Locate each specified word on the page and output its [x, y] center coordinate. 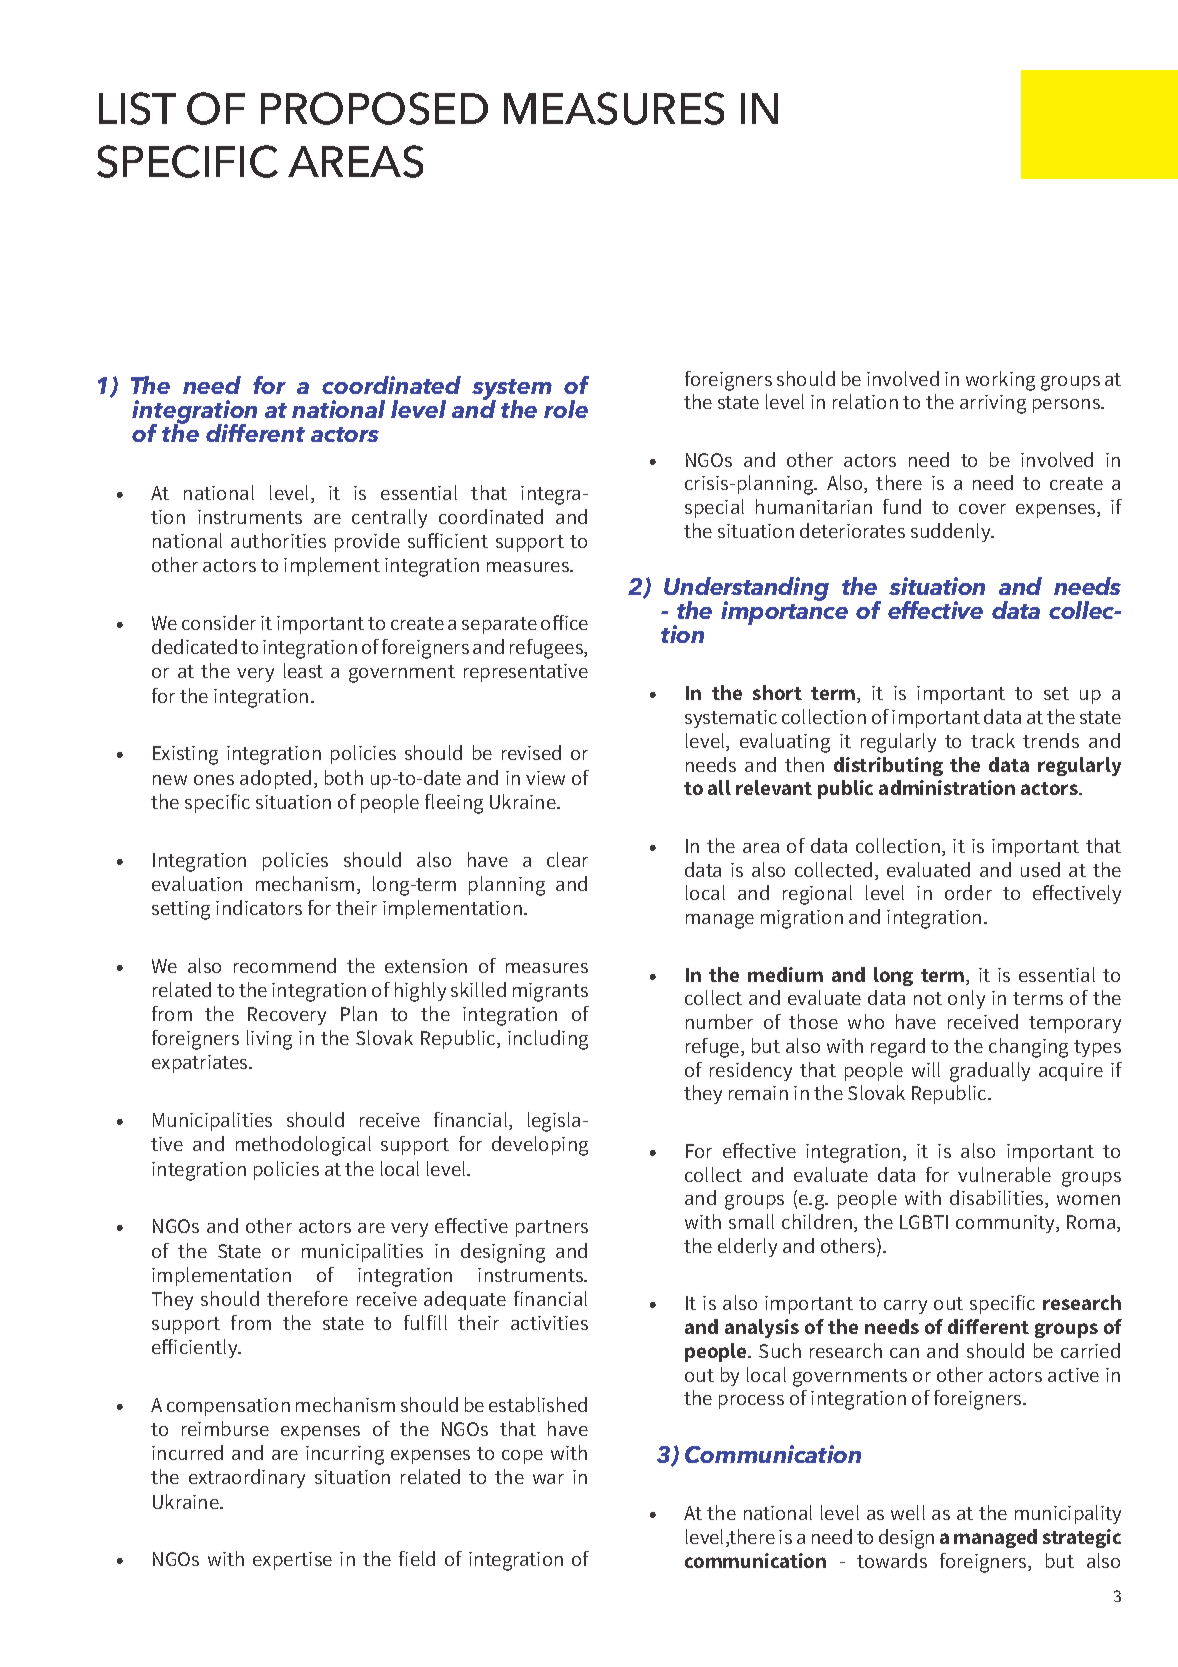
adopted [275, 779]
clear [567, 859]
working [1000, 381]
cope [522, 1457]
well [908, 1512]
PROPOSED [374, 108]
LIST [137, 108]
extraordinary [247, 1478]
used [1040, 869]
